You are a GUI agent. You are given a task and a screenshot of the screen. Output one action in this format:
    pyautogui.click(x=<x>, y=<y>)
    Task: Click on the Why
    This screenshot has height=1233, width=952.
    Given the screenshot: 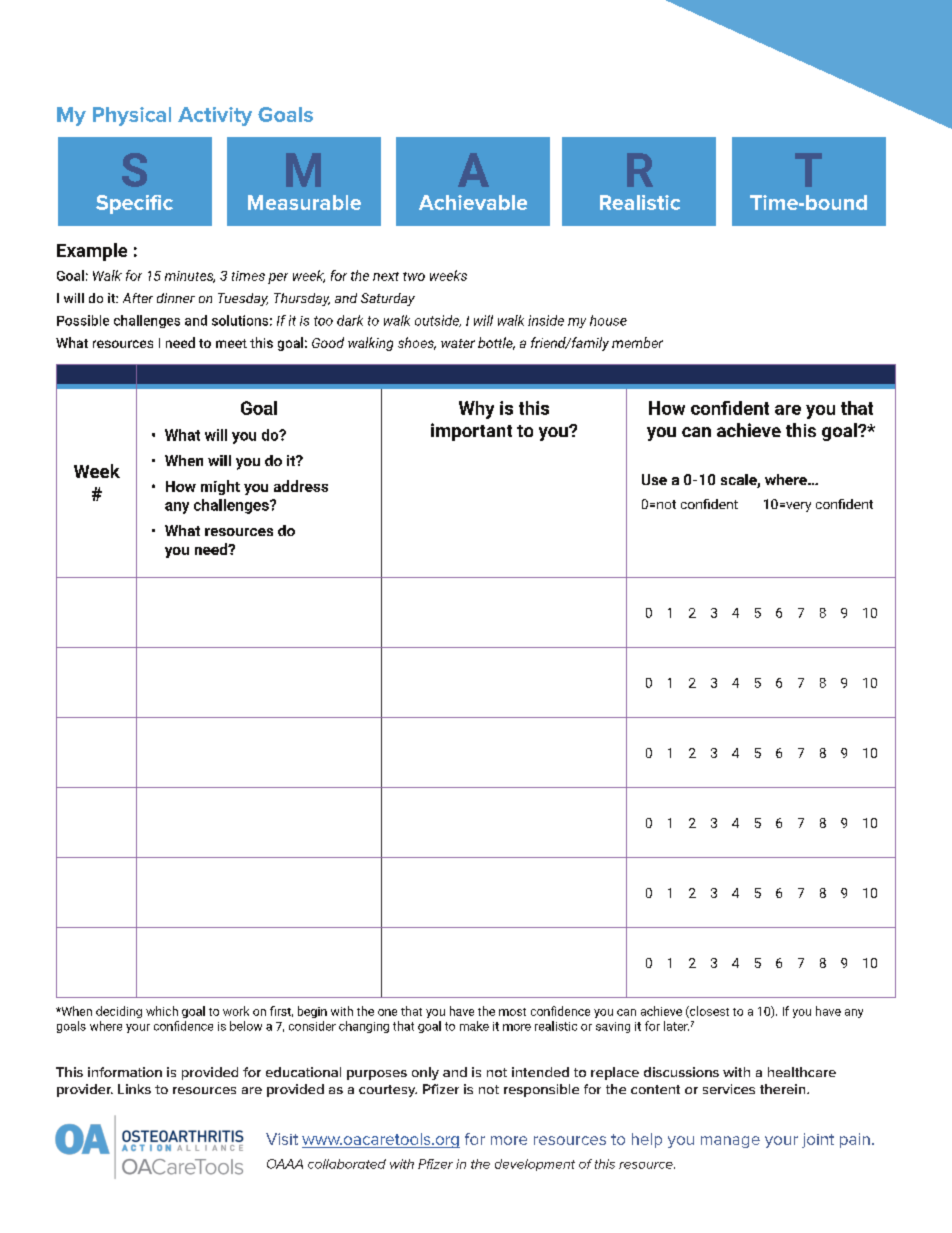 What is the action you would take?
    pyautogui.click(x=476, y=410)
